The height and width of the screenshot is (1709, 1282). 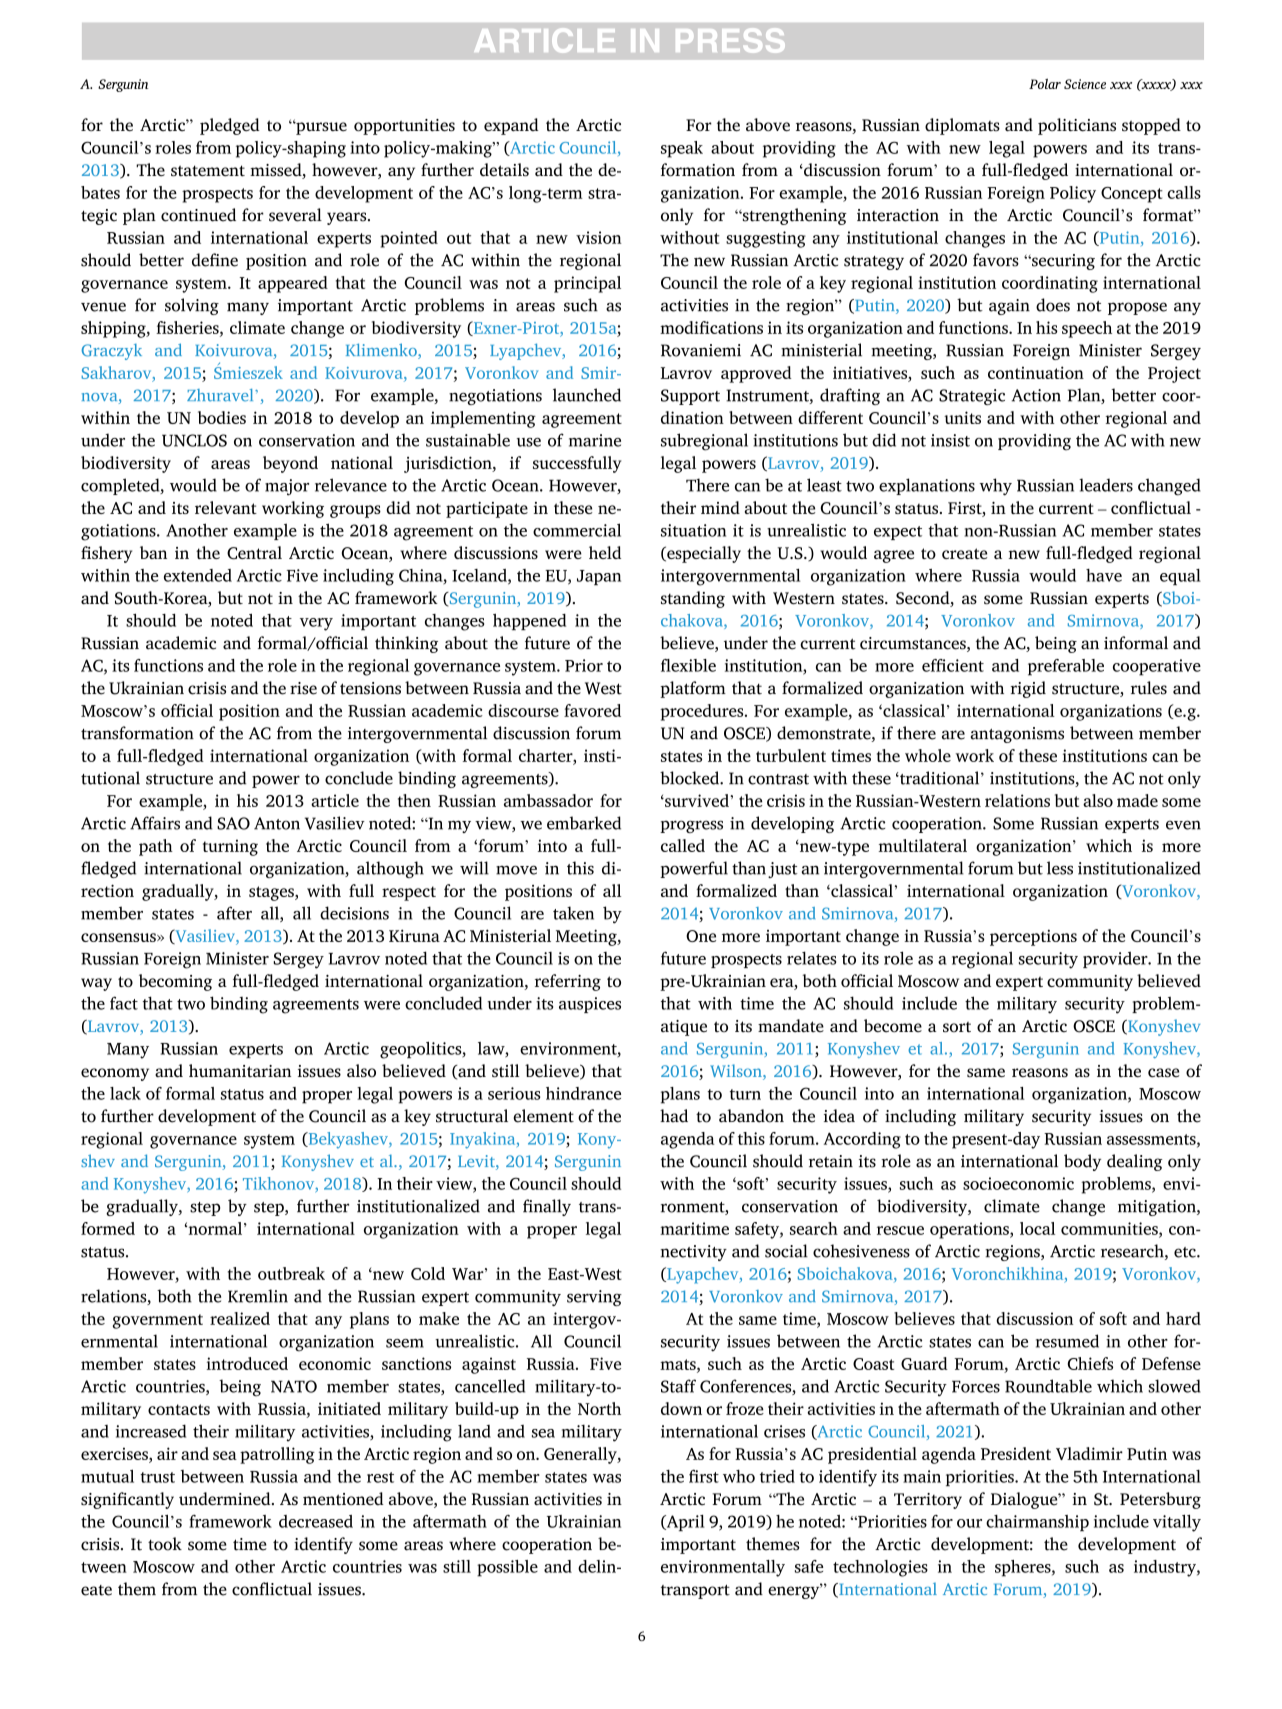 I want to click on Japan, so click(x=599, y=577).
